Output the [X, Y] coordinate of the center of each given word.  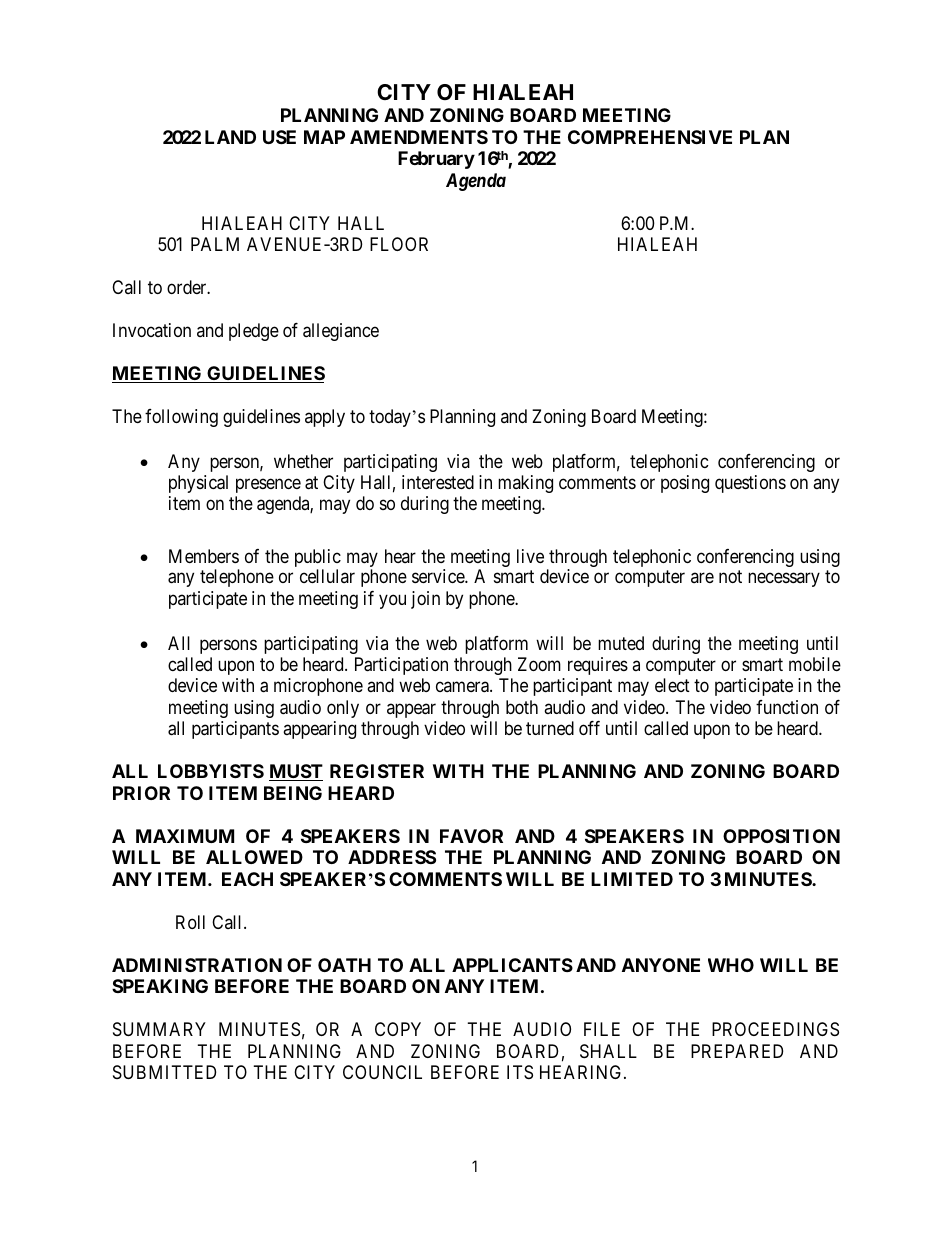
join [425, 600]
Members [204, 556]
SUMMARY [159, 1029]
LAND [230, 137]
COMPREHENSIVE [650, 137]
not [730, 577]
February [436, 160]
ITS [520, 1072]
